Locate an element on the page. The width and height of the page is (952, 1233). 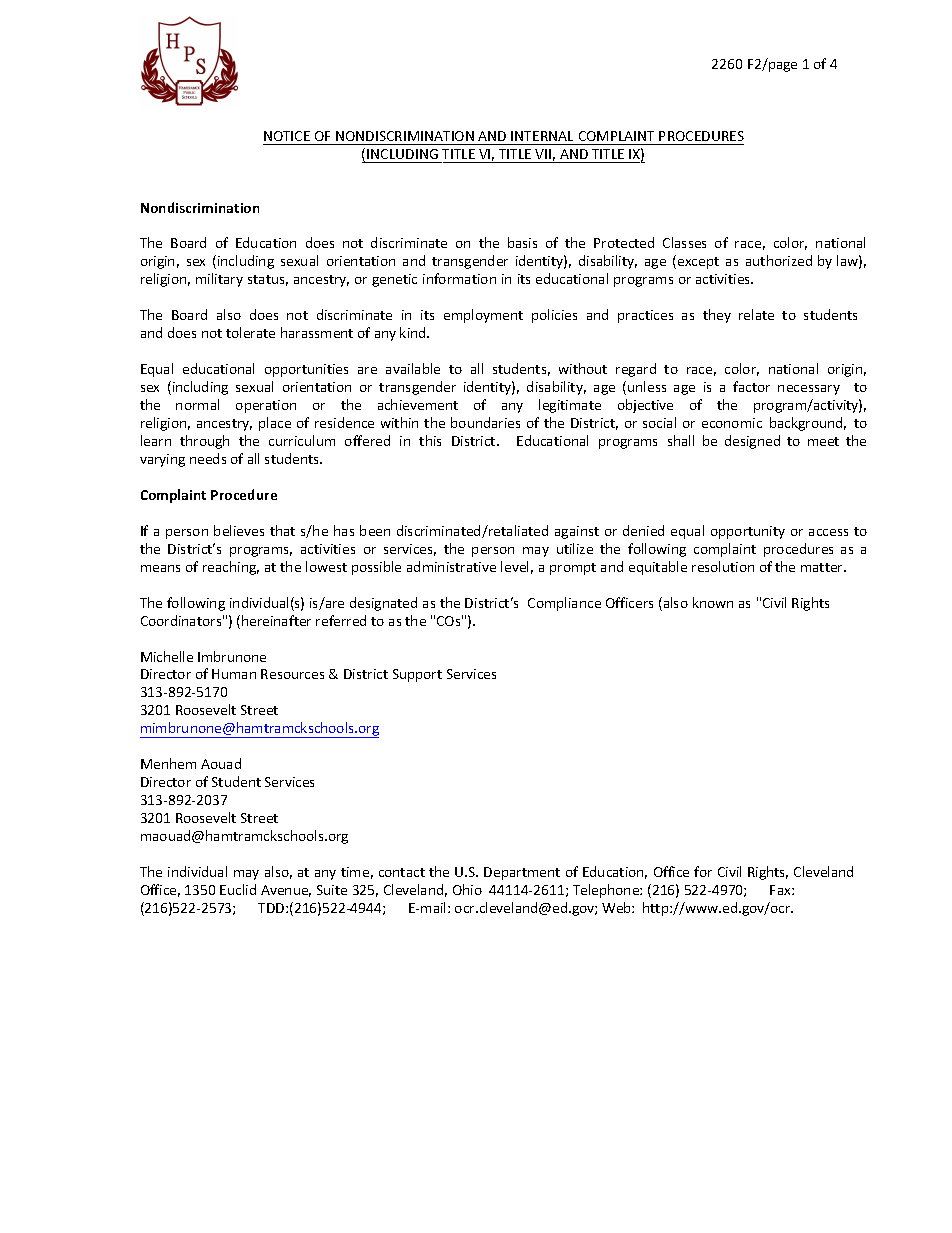
NOTICE is located at coordinates (287, 136).
